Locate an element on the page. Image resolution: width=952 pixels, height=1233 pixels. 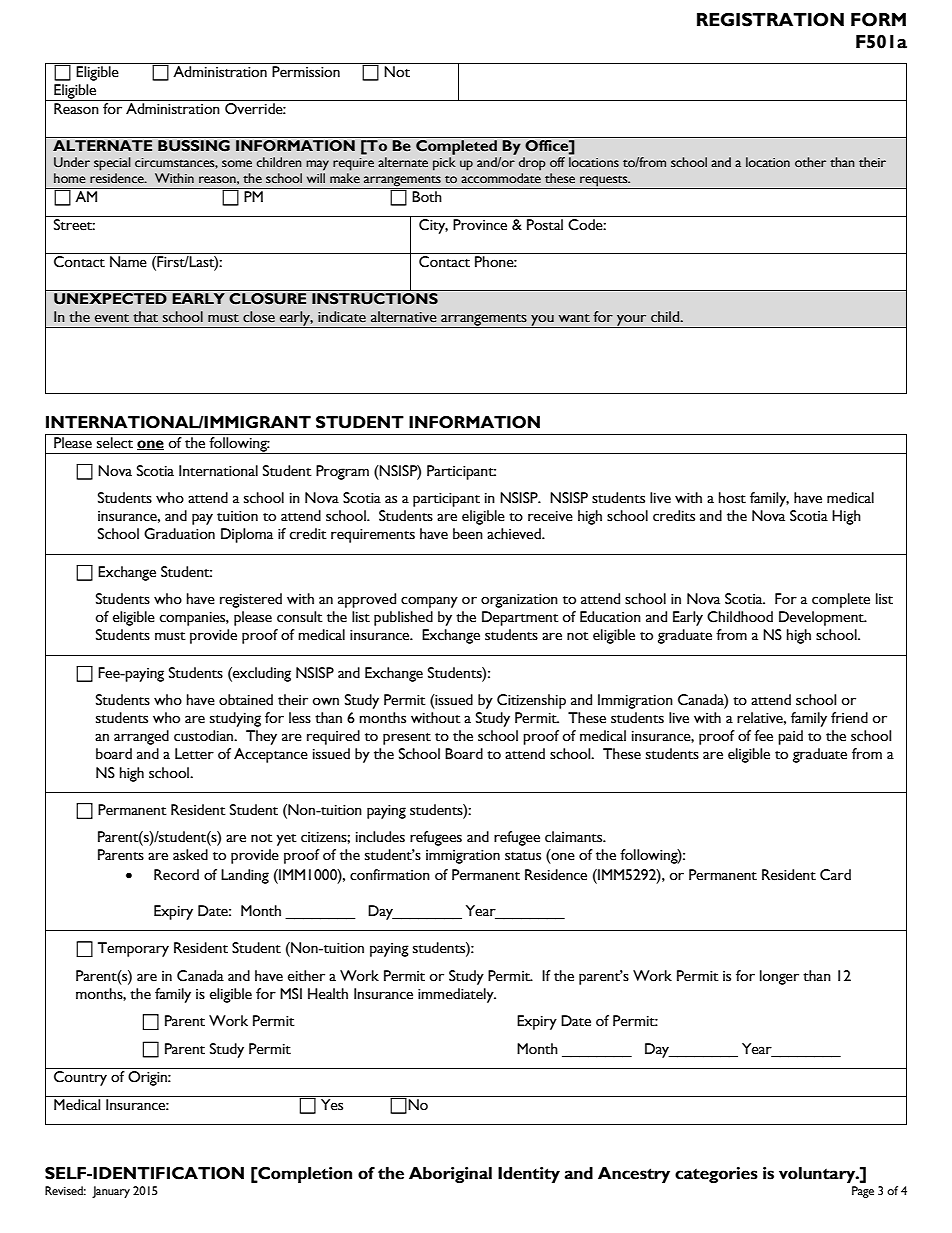
Letter is located at coordinates (194, 754).
